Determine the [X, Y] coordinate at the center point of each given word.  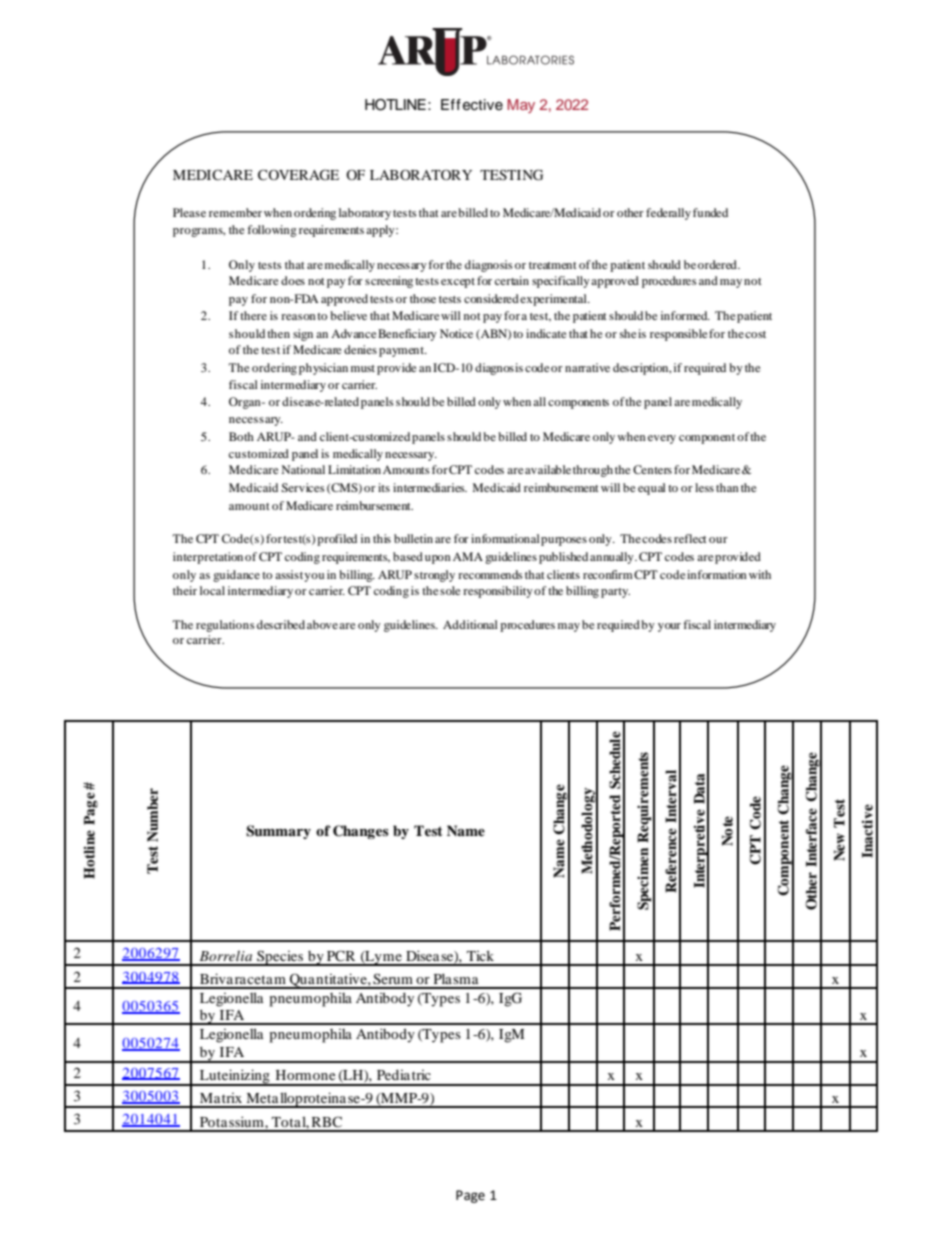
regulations [225, 626]
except [458, 283]
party [615, 593]
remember [235, 212]
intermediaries [430, 487]
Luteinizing [234, 1077]
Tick [480, 955]
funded [710, 212]
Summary [278, 832]
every [662, 439]
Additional [470, 624]
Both [241, 436]
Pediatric [404, 1074]
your [669, 627]
